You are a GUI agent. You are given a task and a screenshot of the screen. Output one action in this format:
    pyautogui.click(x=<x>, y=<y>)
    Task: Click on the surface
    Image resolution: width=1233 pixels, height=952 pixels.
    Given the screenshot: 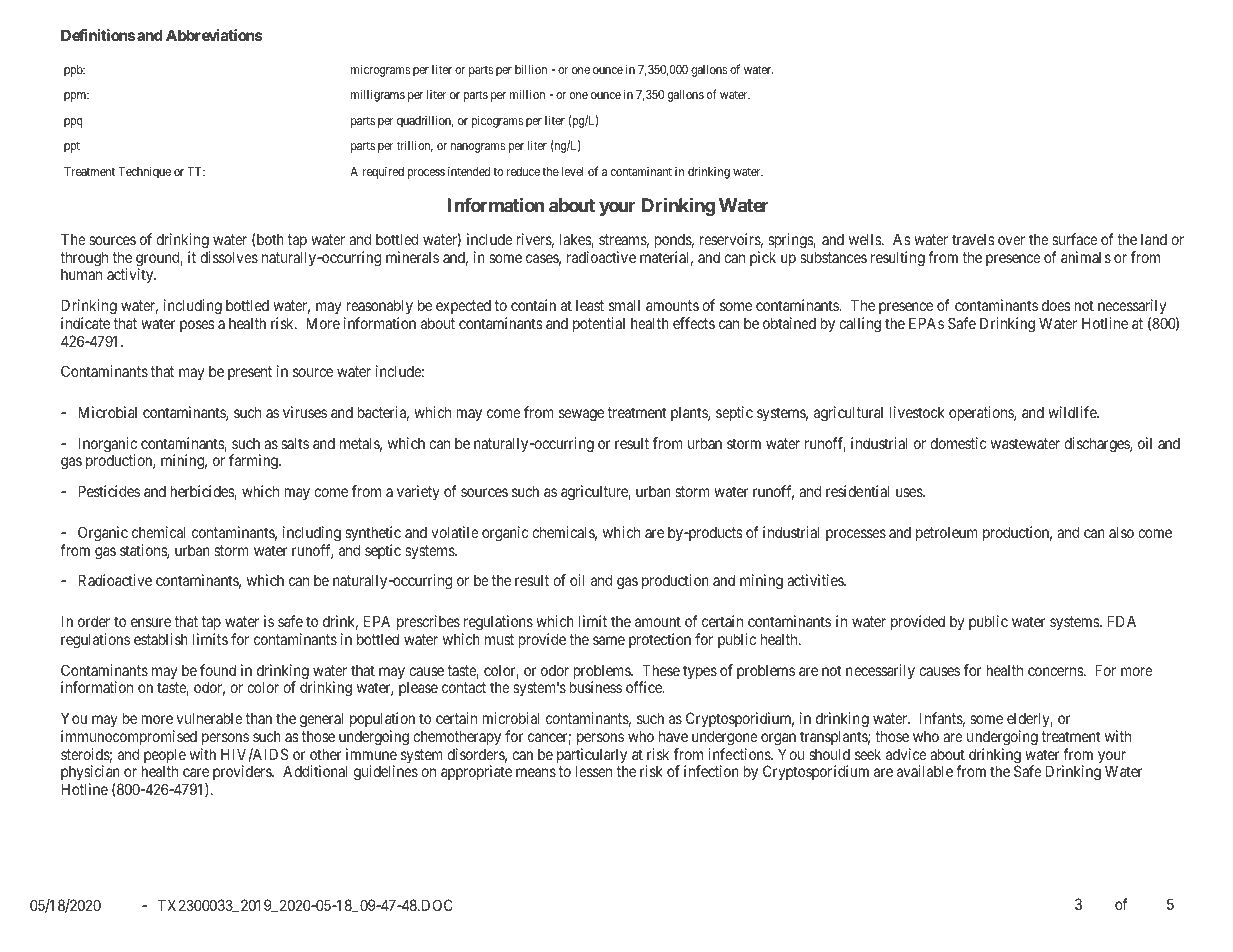 What is the action you would take?
    pyautogui.click(x=1075, y=239)
